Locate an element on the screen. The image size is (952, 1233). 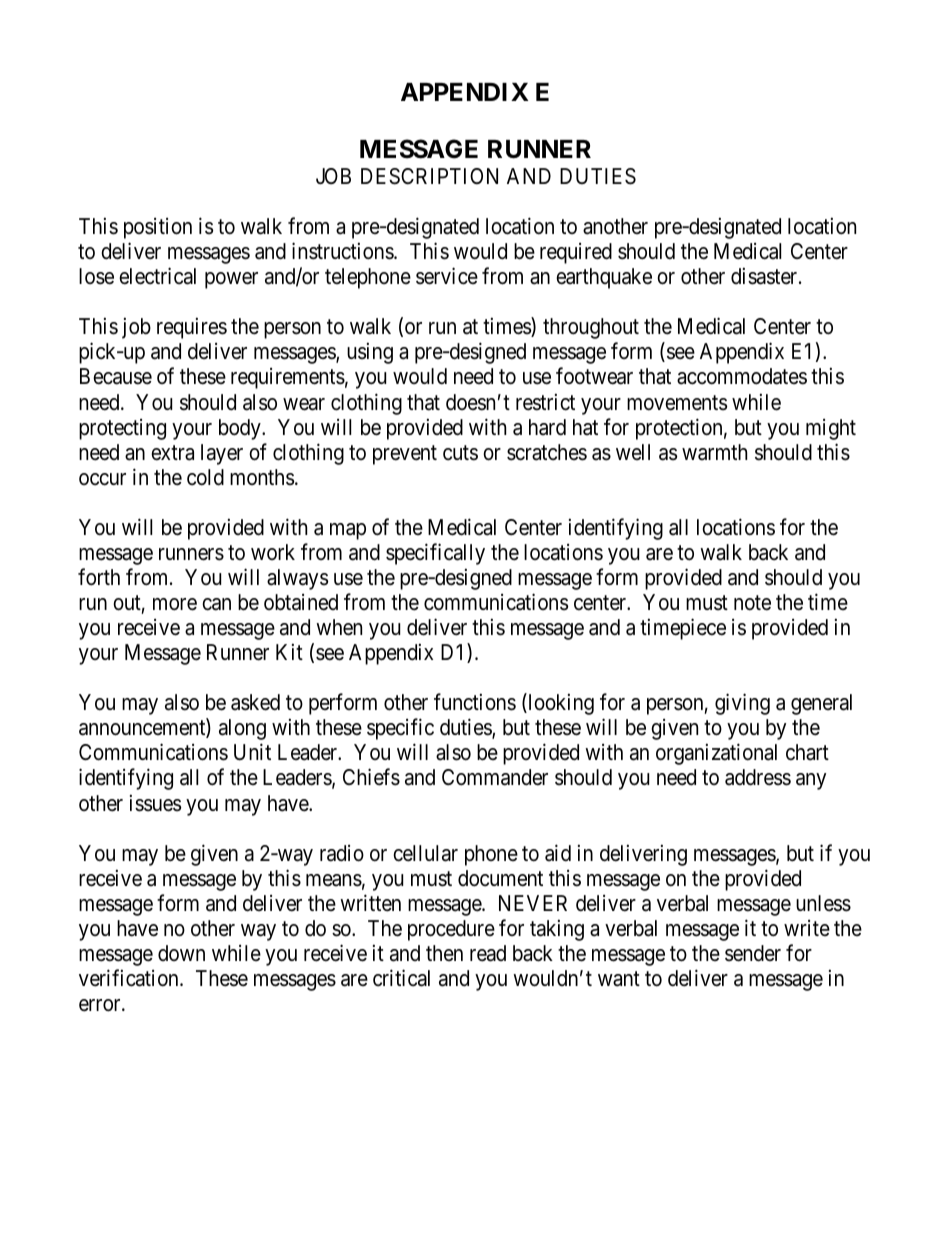
more is located at coordinates (175, 604).
